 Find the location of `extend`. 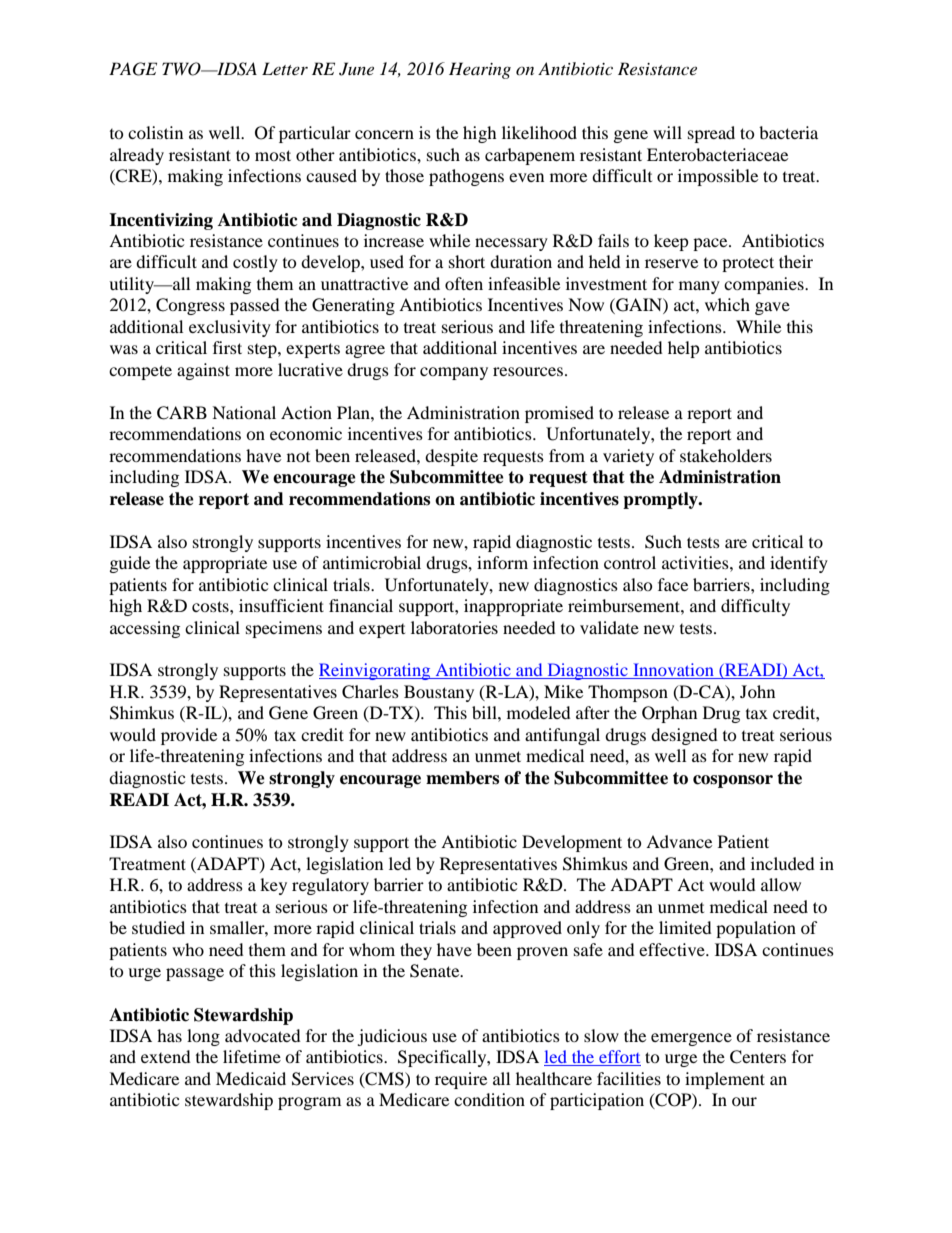

extend is located at coordinates (166, 1056).
